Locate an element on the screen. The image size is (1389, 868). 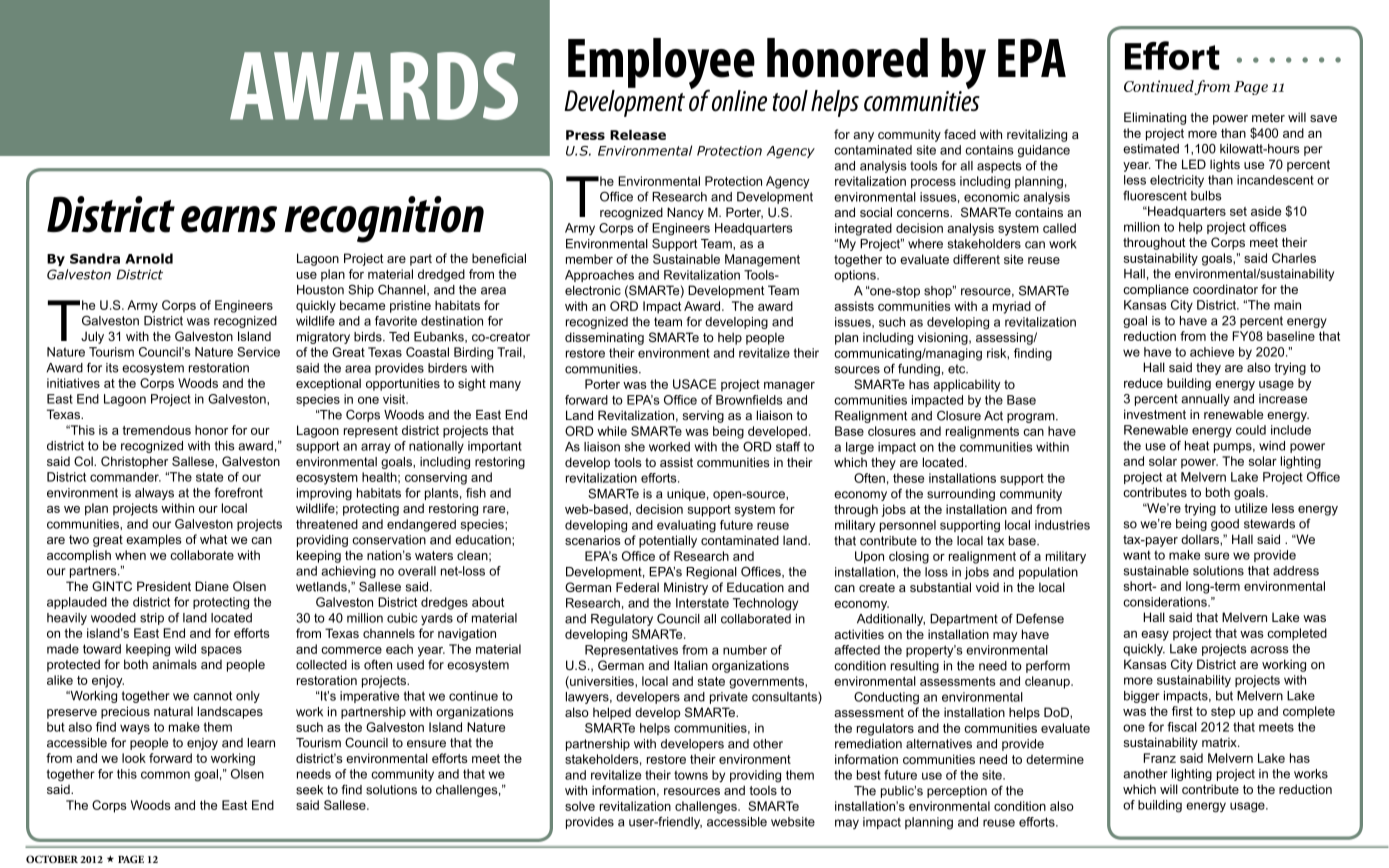
achieve is located at coordinates (1212, 352).
